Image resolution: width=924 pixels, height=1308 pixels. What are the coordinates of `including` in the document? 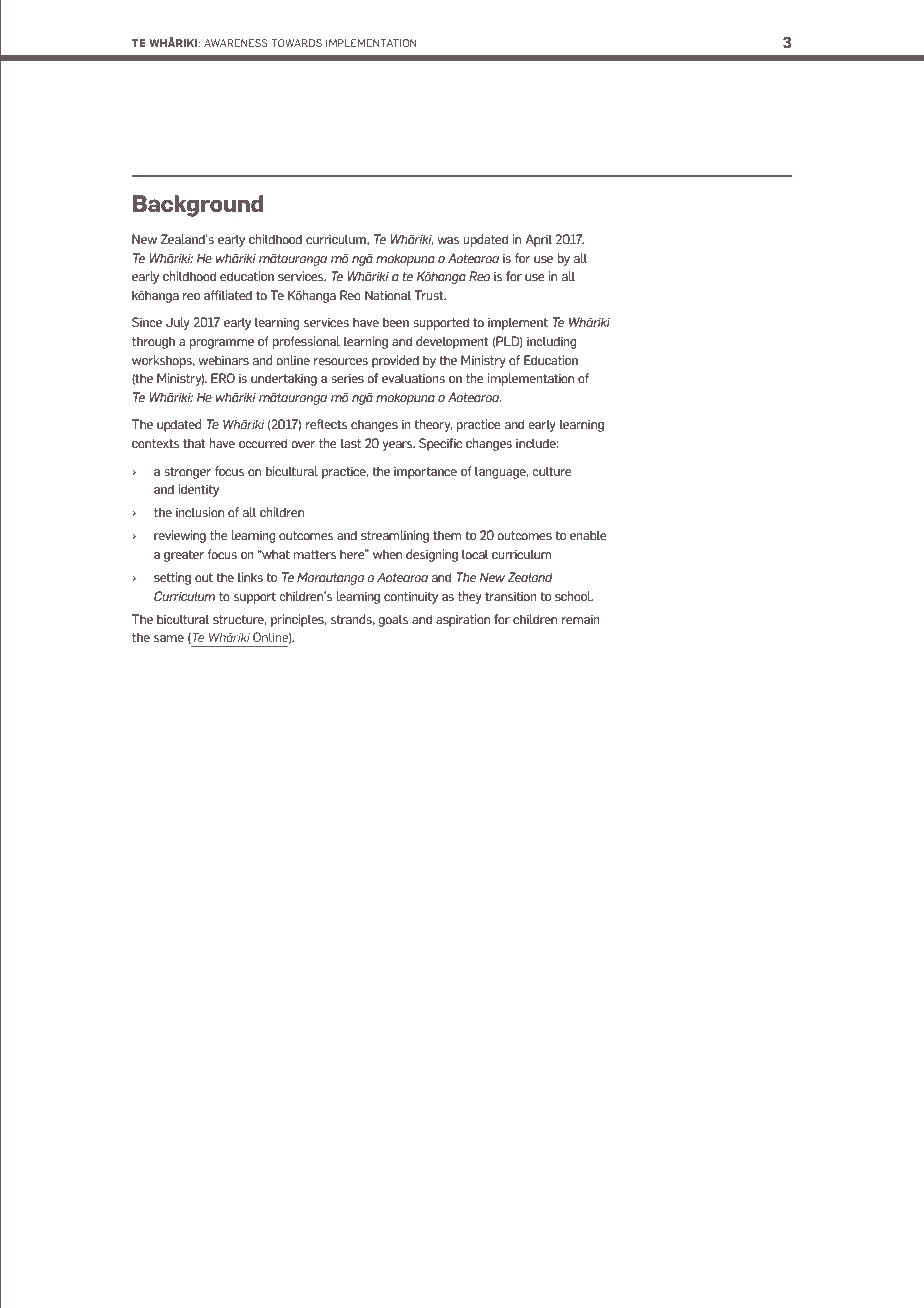 It's located at (552, 342).
